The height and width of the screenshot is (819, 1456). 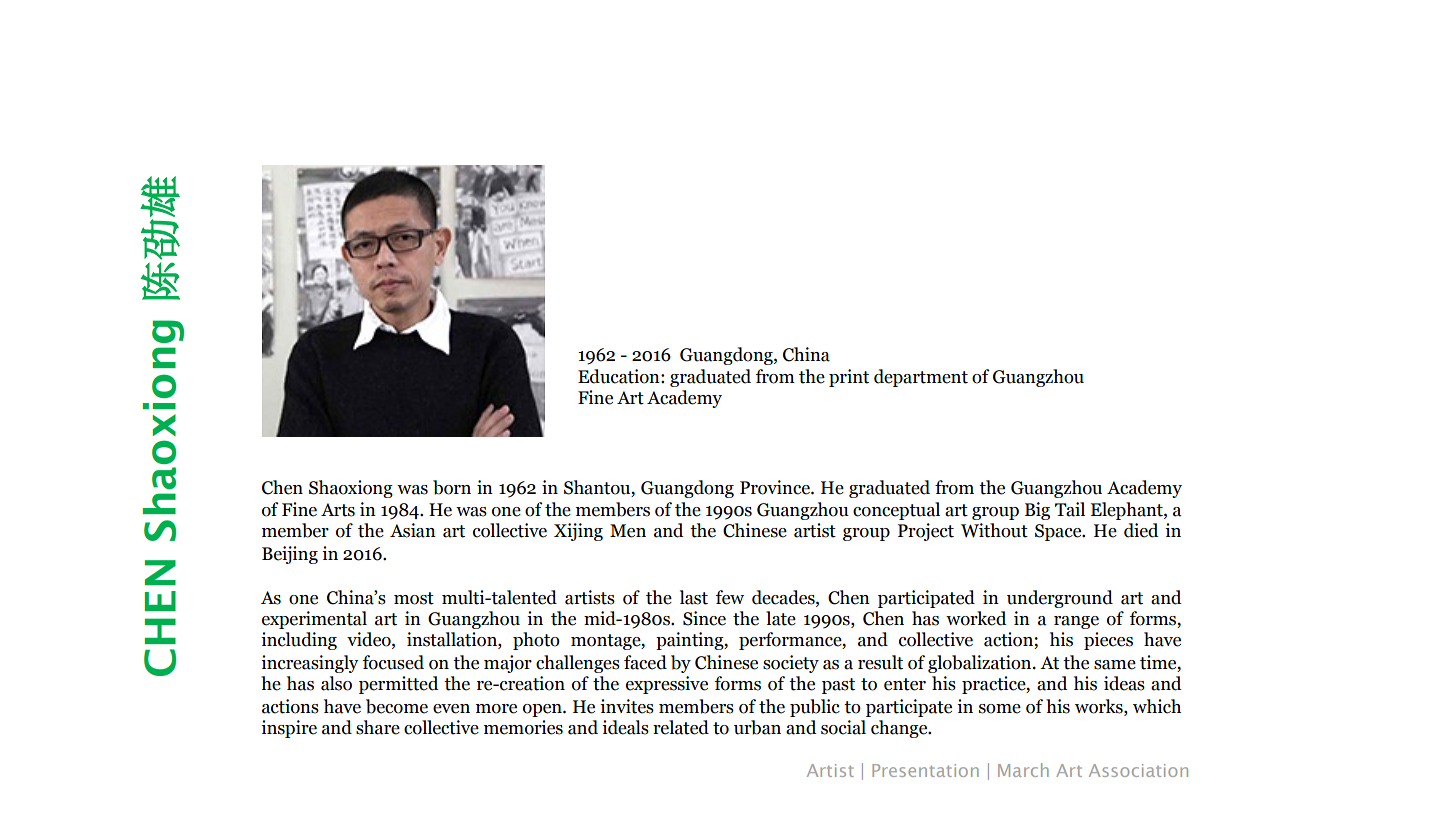 What do you see at coordinates (378, 727) in the screenshot?
I see `share` at bounding box center [378, 727].
